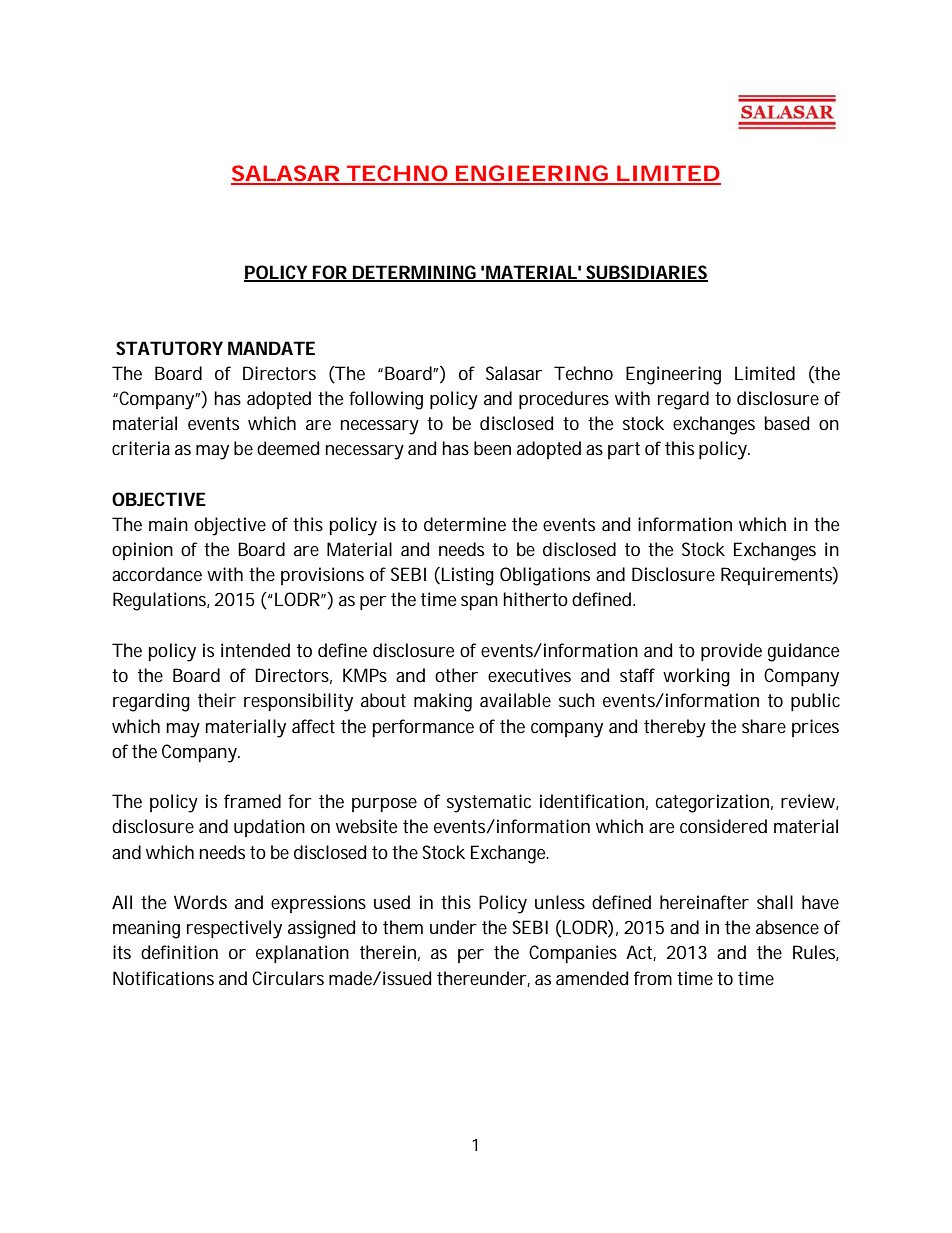 This screenshot has height=1233, width=952. I want to click on main, so click(168, 524).
